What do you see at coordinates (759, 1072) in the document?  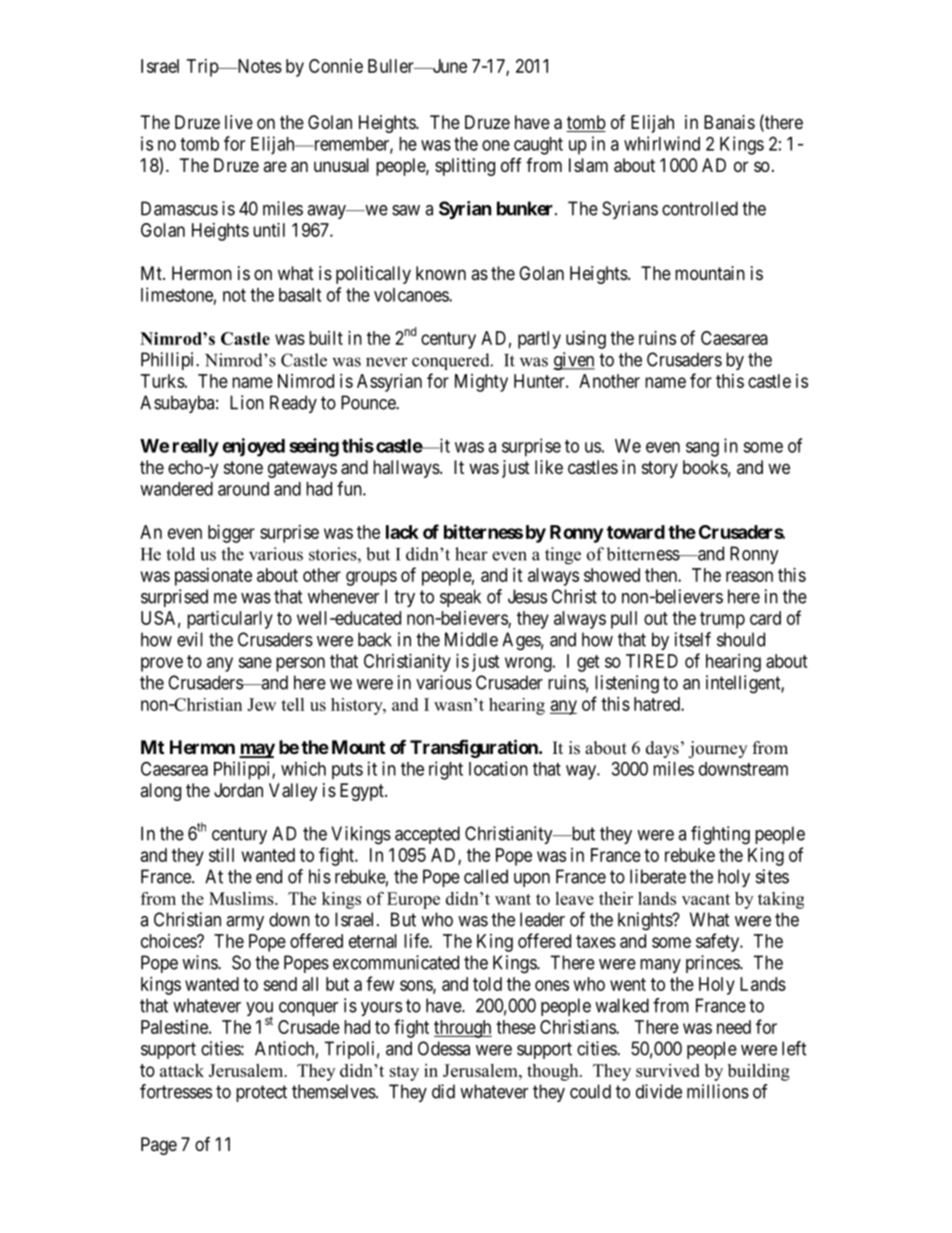 I see `building` at bounding box center [759, 1072].
